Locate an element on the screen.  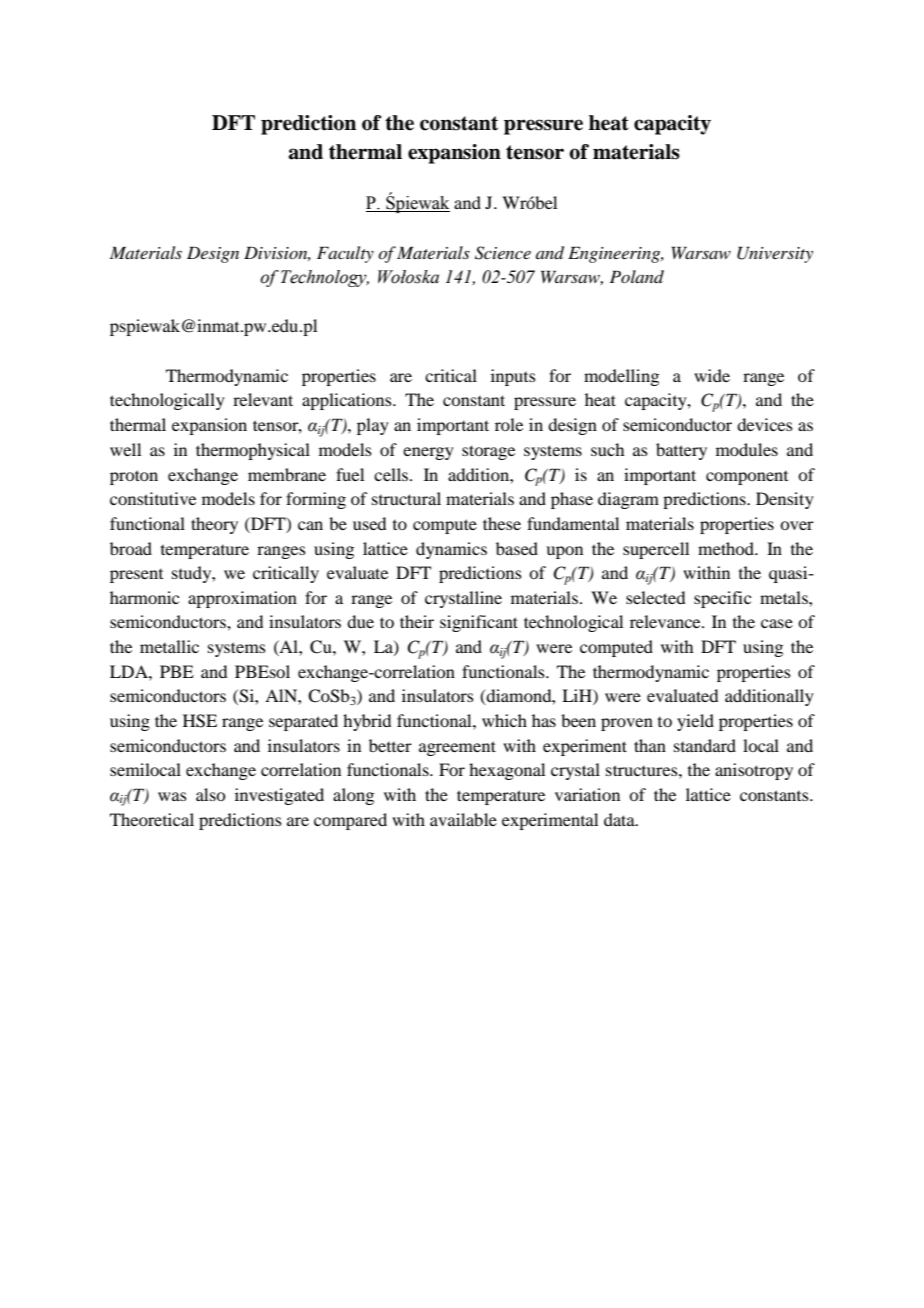
Technology is located at coordinates (325, 278).
